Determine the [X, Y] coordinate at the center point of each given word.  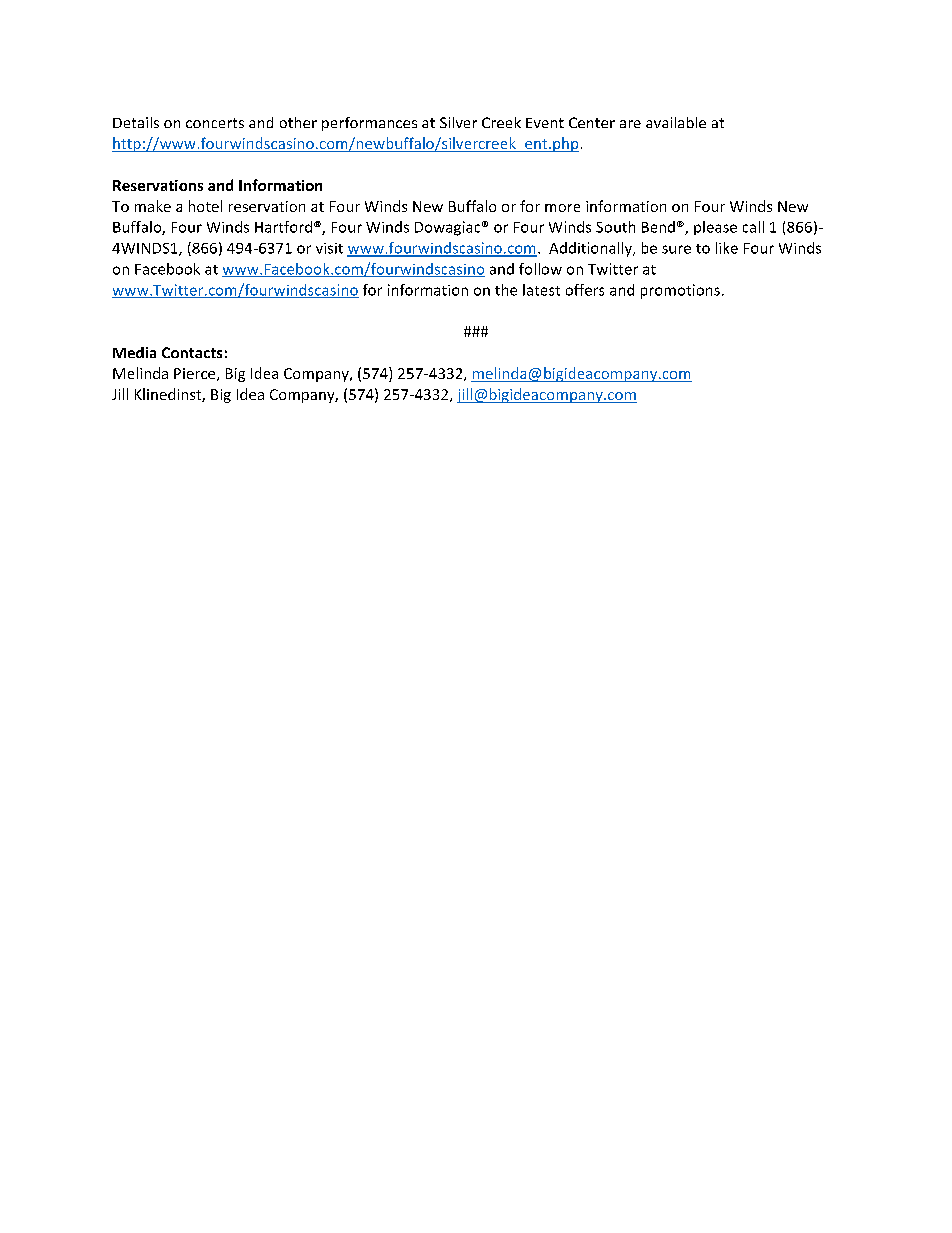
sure [676, 249]
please [715, 228]
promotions [680, 291]
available [676, 122]
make [153, 206]
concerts [215, 123]
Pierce [196, 374]
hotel [205, 206]
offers [585, 290]
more [562, 208]
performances [369, 124]
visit [329, 248]
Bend [658, 227]
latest [541, 290]
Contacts [192, 352]
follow [540, 269]
